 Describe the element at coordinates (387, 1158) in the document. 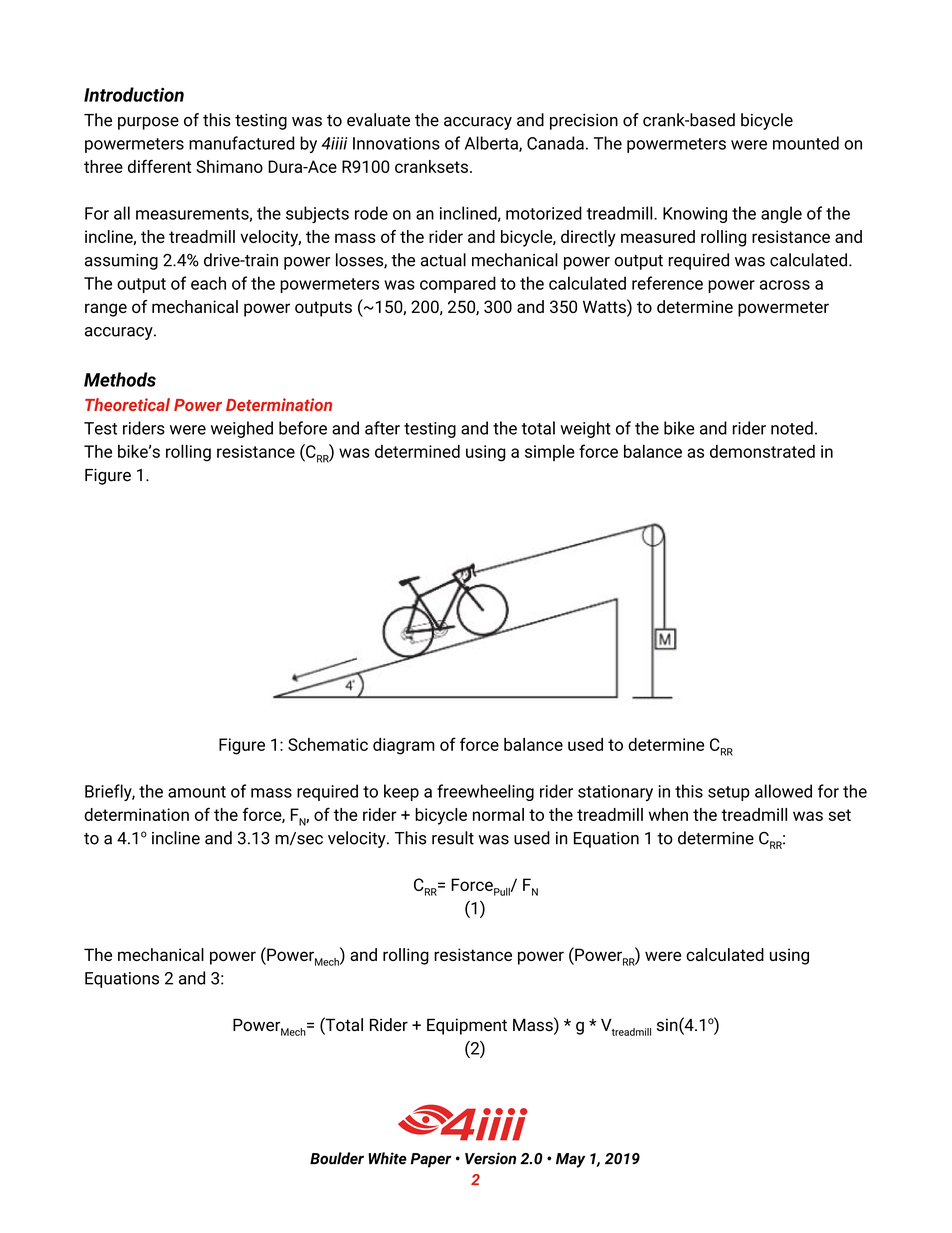

I see `White` at that location.
